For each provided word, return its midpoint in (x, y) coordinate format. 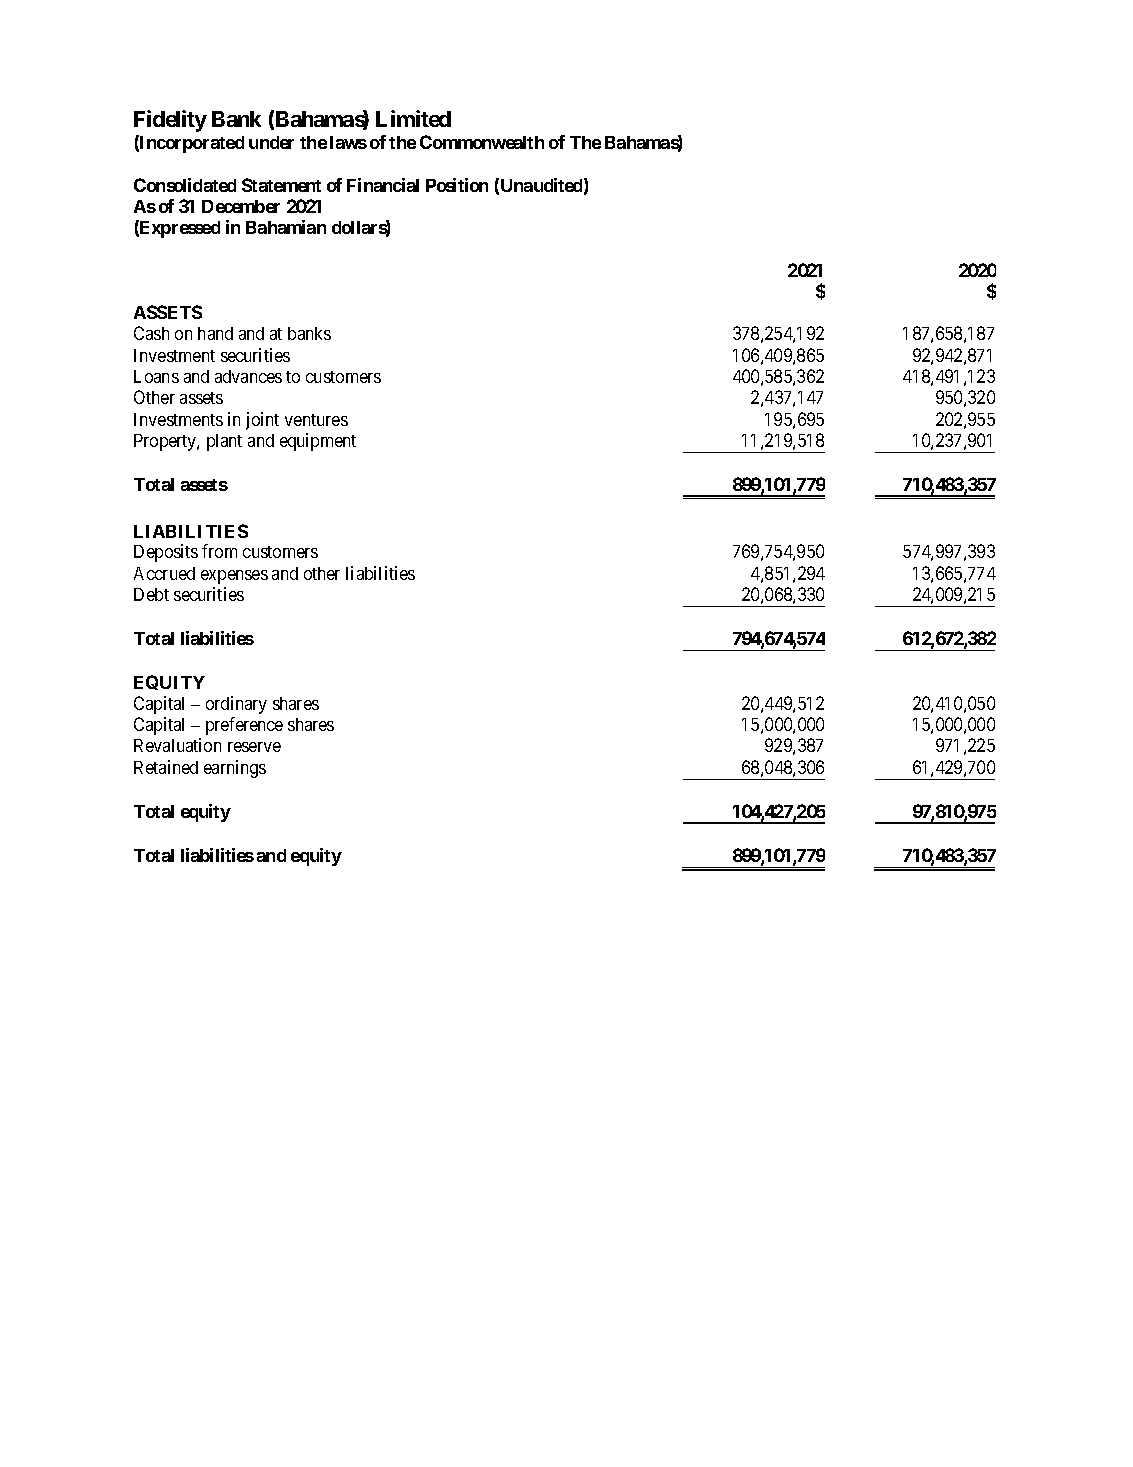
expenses (234, 577)
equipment (318, 442)
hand (215, 333)
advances (248, 376)
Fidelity (170, 121)
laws (348, 142)
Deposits (166, 553)
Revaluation (177, 745)
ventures (316, 420)
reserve (254, 747)
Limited (413, 118)
